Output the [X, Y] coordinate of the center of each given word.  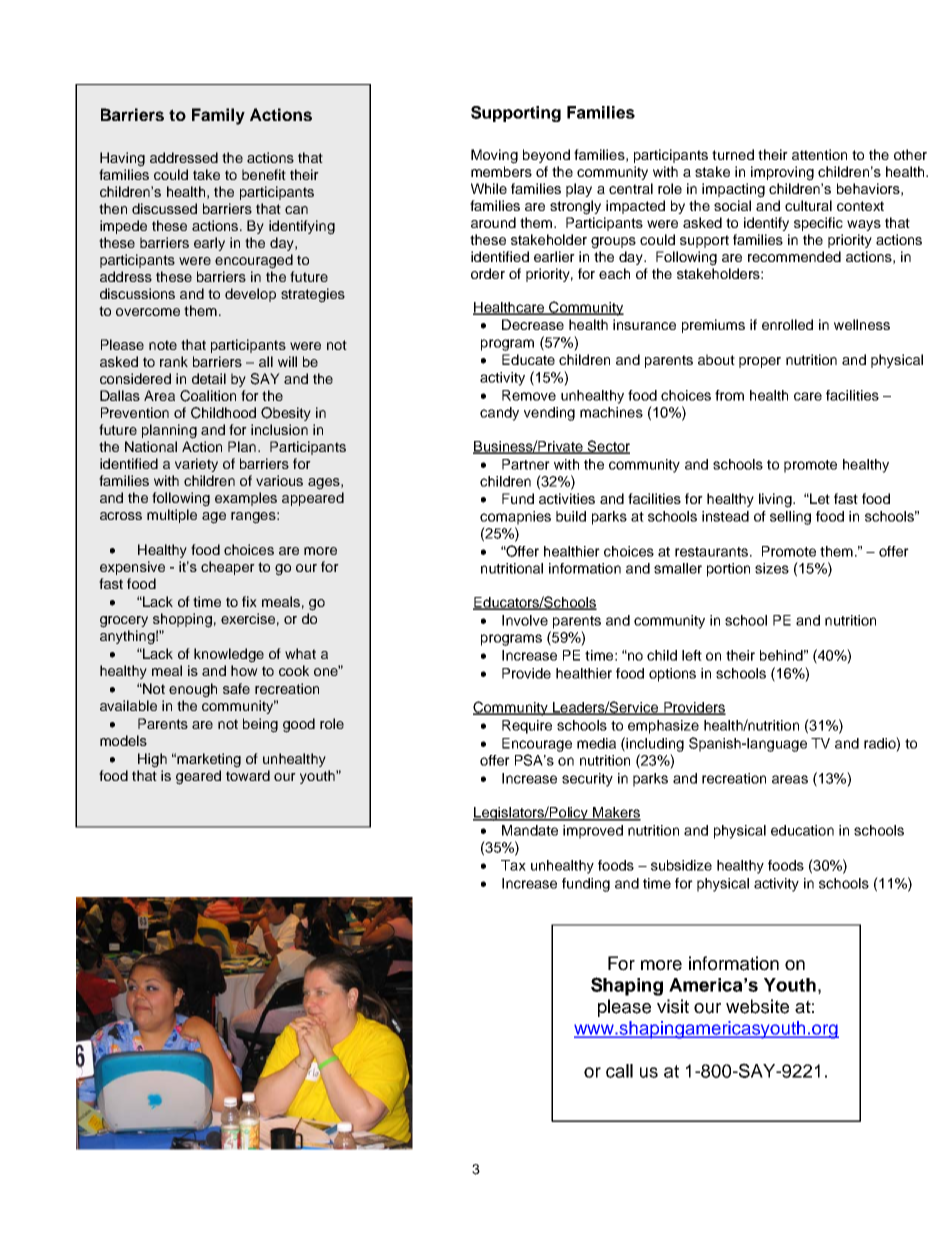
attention [819, 154]
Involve [525, 620]
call [619, 1071]
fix [249, 601]
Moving [494, 156]
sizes [772, 568]
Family [218, 116]
